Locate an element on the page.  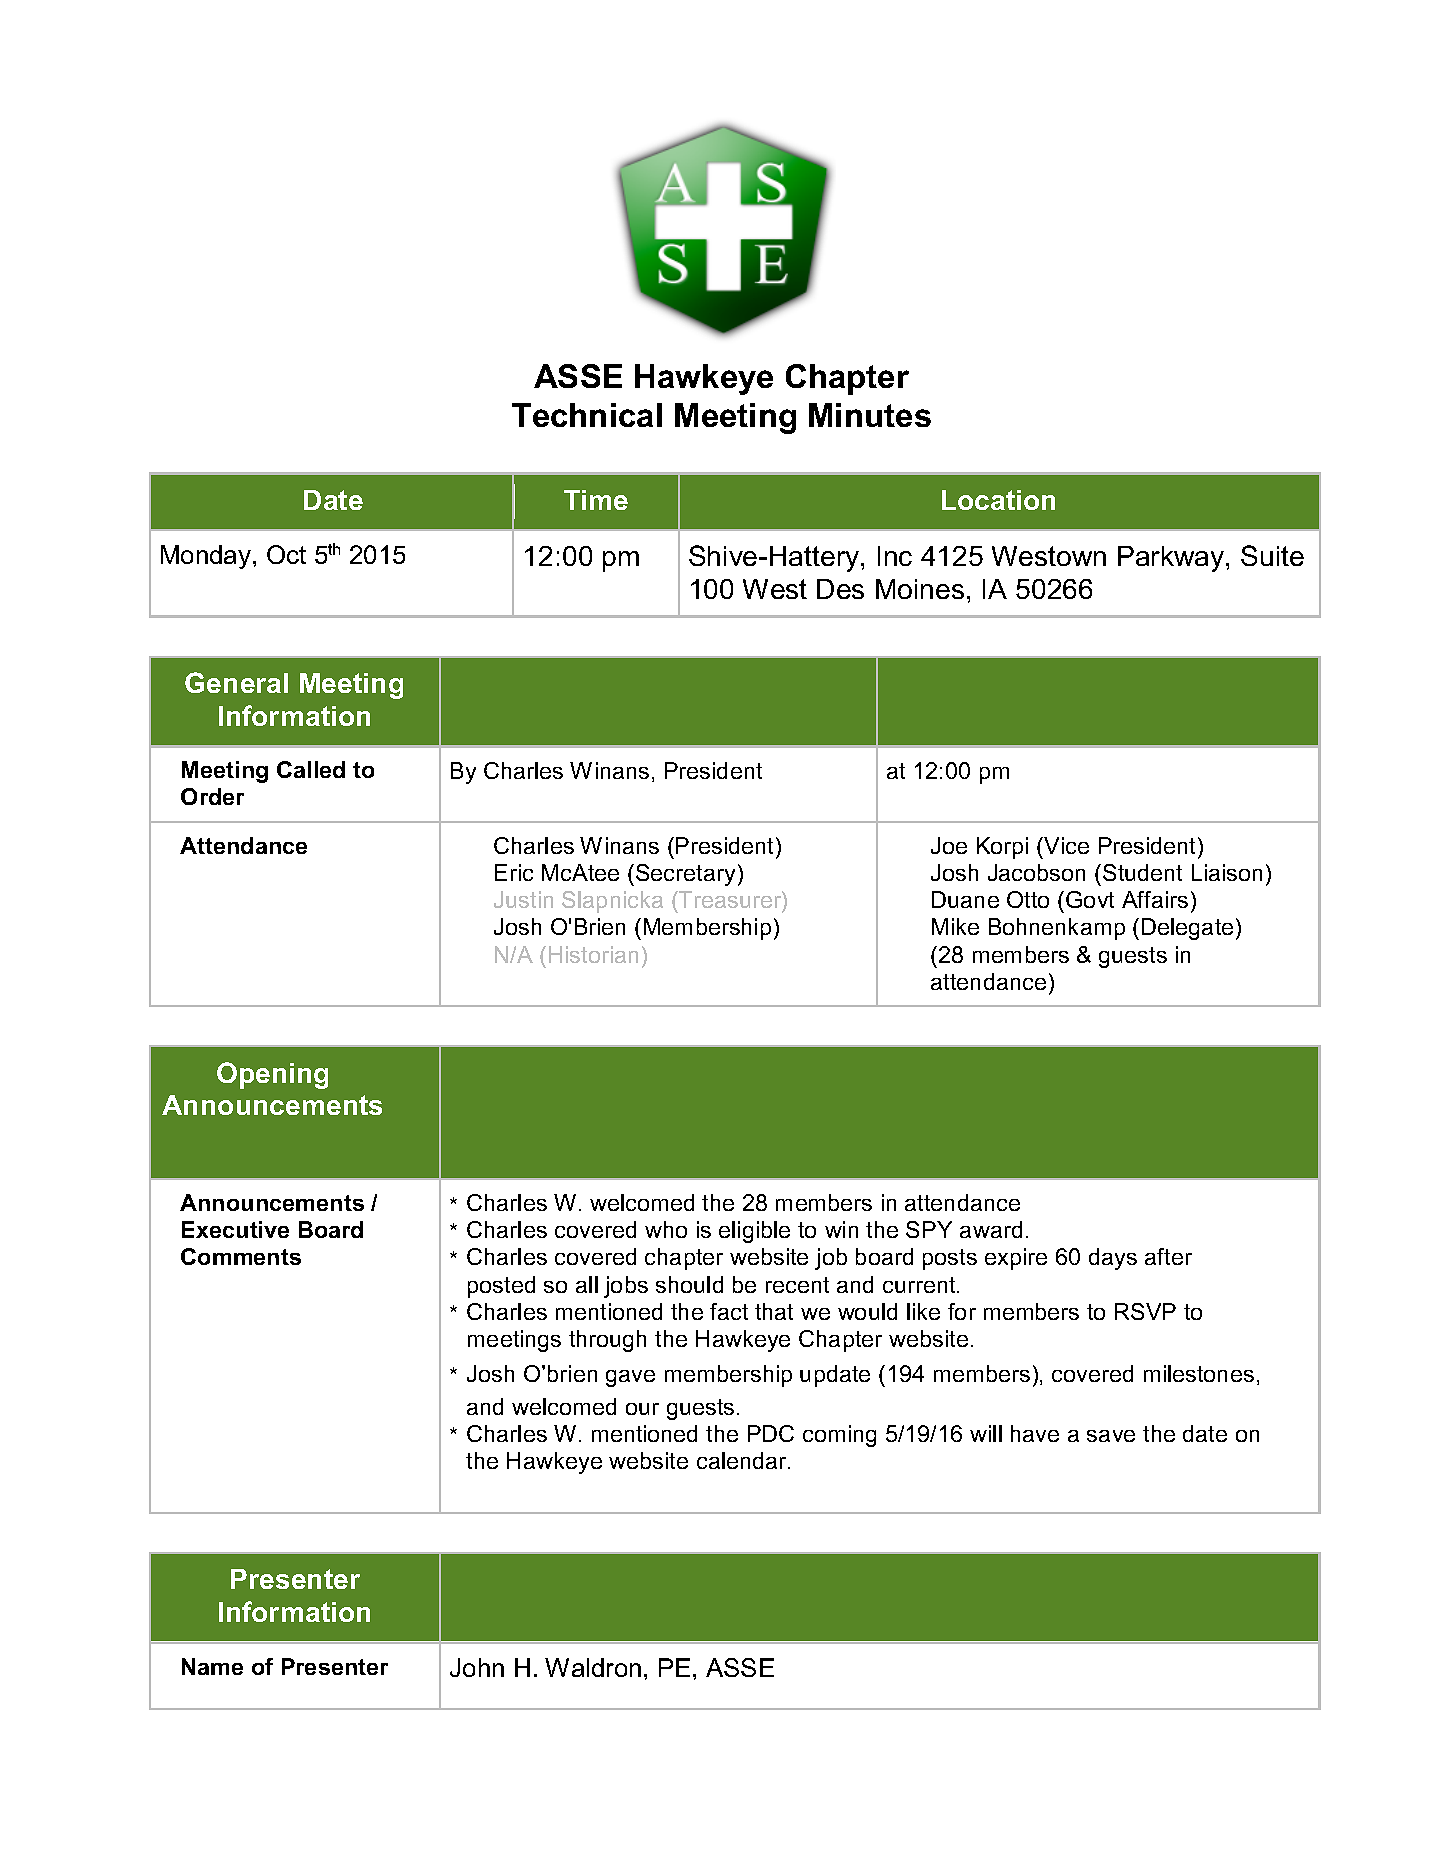
Minutes is located at coordinates (870, 415).
